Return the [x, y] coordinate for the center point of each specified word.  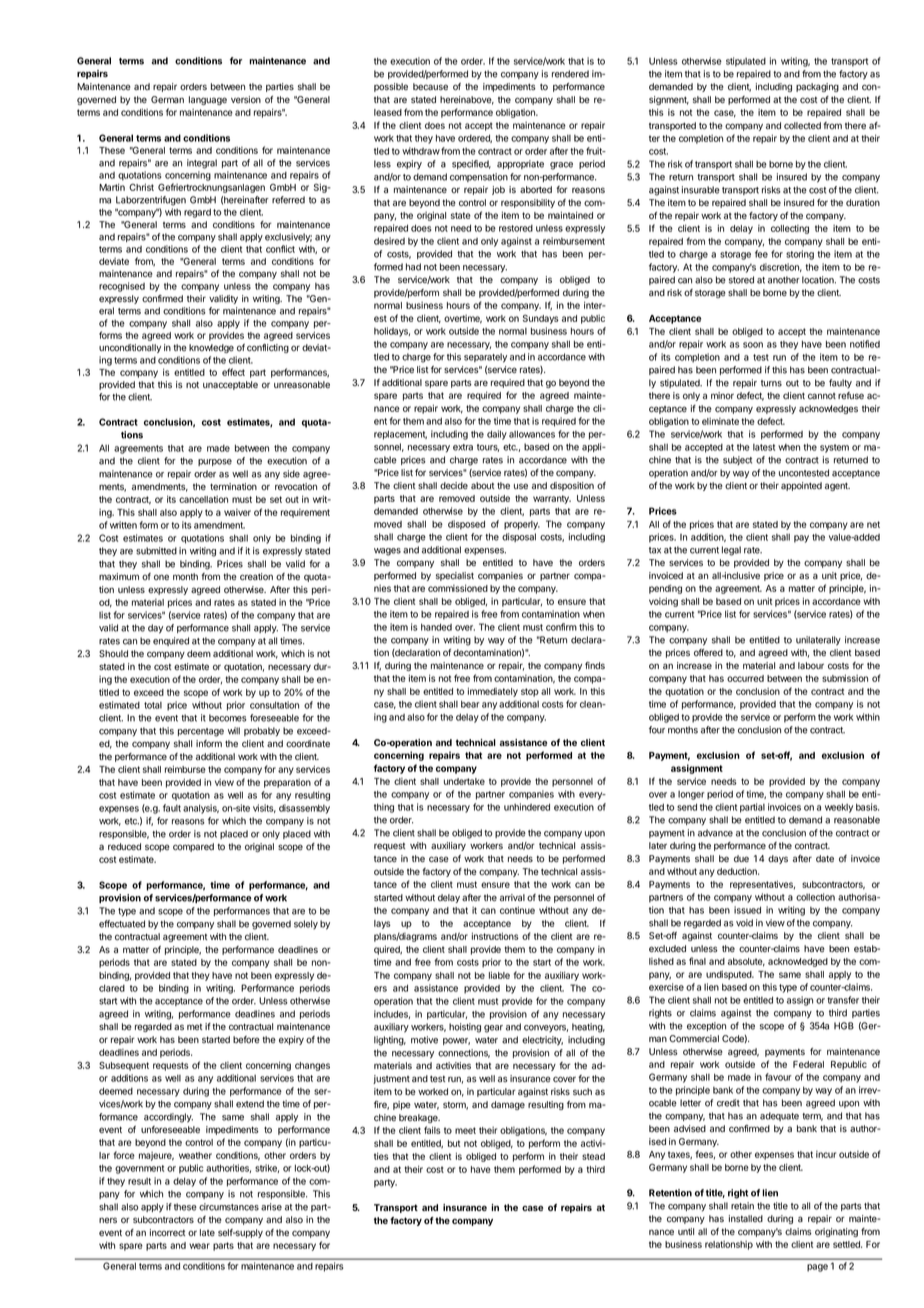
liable [499, 975]
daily [497, 435]
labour [811, 665]
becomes [228, 718]
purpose [215, 462]
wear [199, 1246]
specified [471, 164]
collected [802, 125]
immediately [493, 692]
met [194, 1027]
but [454, 1143]
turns [771, 383]
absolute [746, 962]
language [208, 100]
